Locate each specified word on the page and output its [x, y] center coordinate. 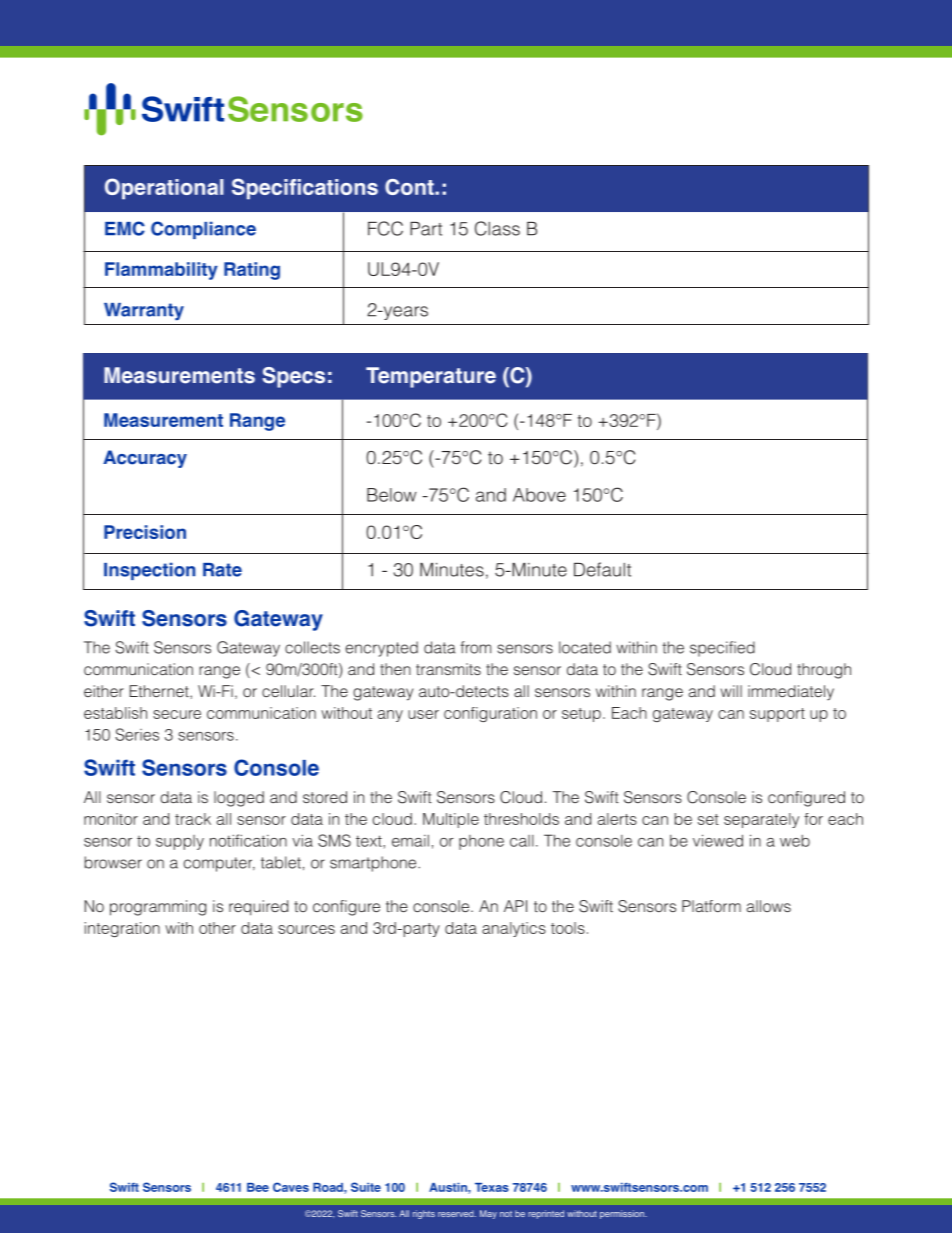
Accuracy [145, 459]
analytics [514, 929]
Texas [492, 1187]
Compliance [203, 230]
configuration [490, 714]
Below [392, 495]
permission [623, 1214]
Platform [711, 906]
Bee [258, 1187]
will [731, 691]
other [217, 928]
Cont [410, 187]
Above [539, 495]
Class [497, 228]
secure [177, 714]
